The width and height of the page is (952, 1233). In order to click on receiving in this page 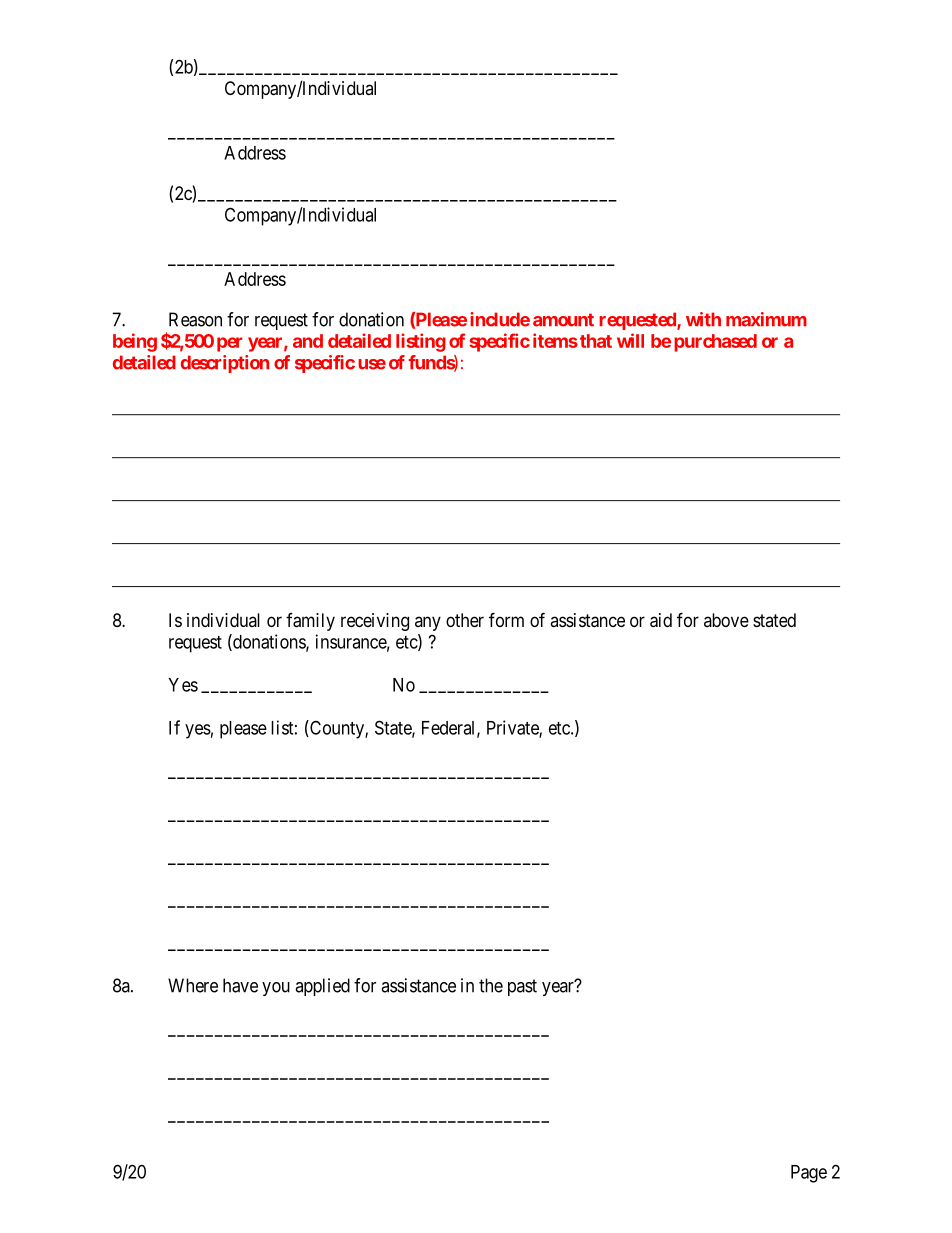, I will do `click(375, 622)`.
